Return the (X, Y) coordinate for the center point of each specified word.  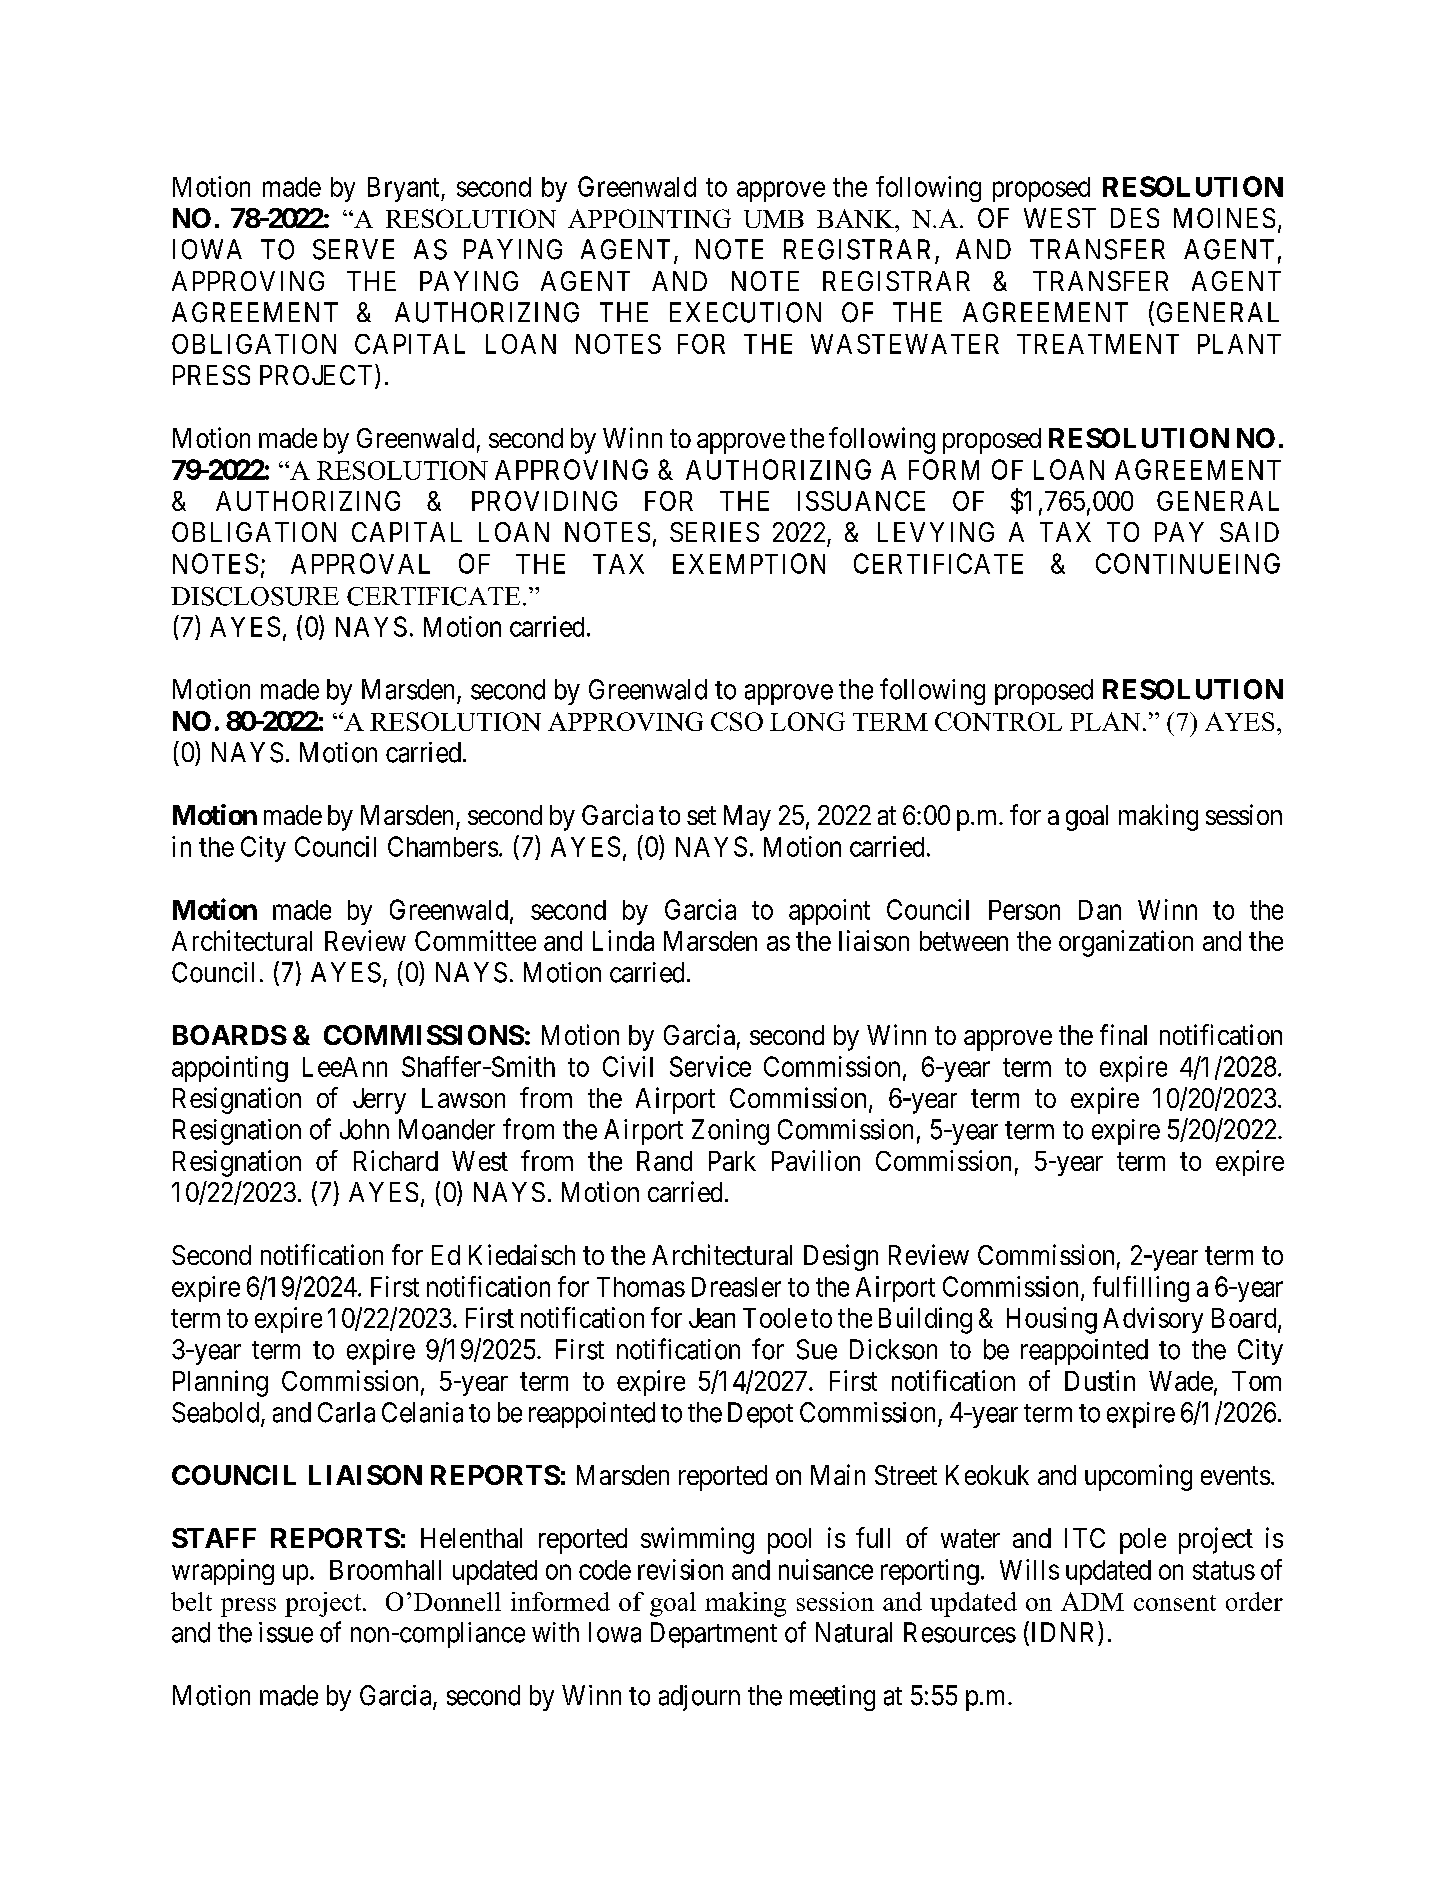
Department (714, 1635)
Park (732, 1161)
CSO (737, 721)
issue (286, 1632)
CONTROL (998, 721)
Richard (396, 1160)
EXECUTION (745, 312)
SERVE (353, 249)
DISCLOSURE (255, 596)
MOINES (1224, 218)
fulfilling (1141, 1289)
